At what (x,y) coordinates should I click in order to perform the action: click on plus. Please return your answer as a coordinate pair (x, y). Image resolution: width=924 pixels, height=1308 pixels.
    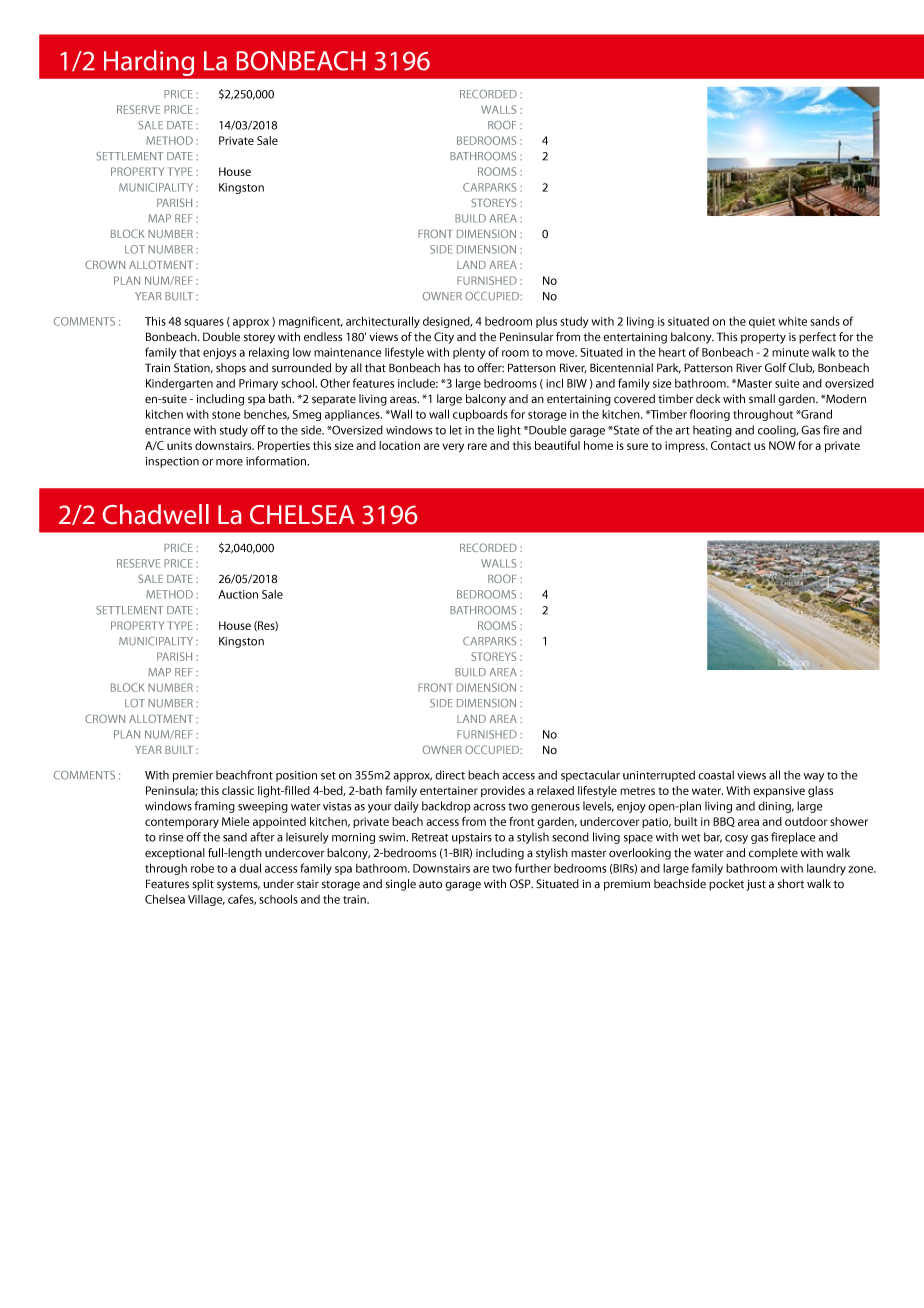
    Looking at the image, I should click on (546, 322).
